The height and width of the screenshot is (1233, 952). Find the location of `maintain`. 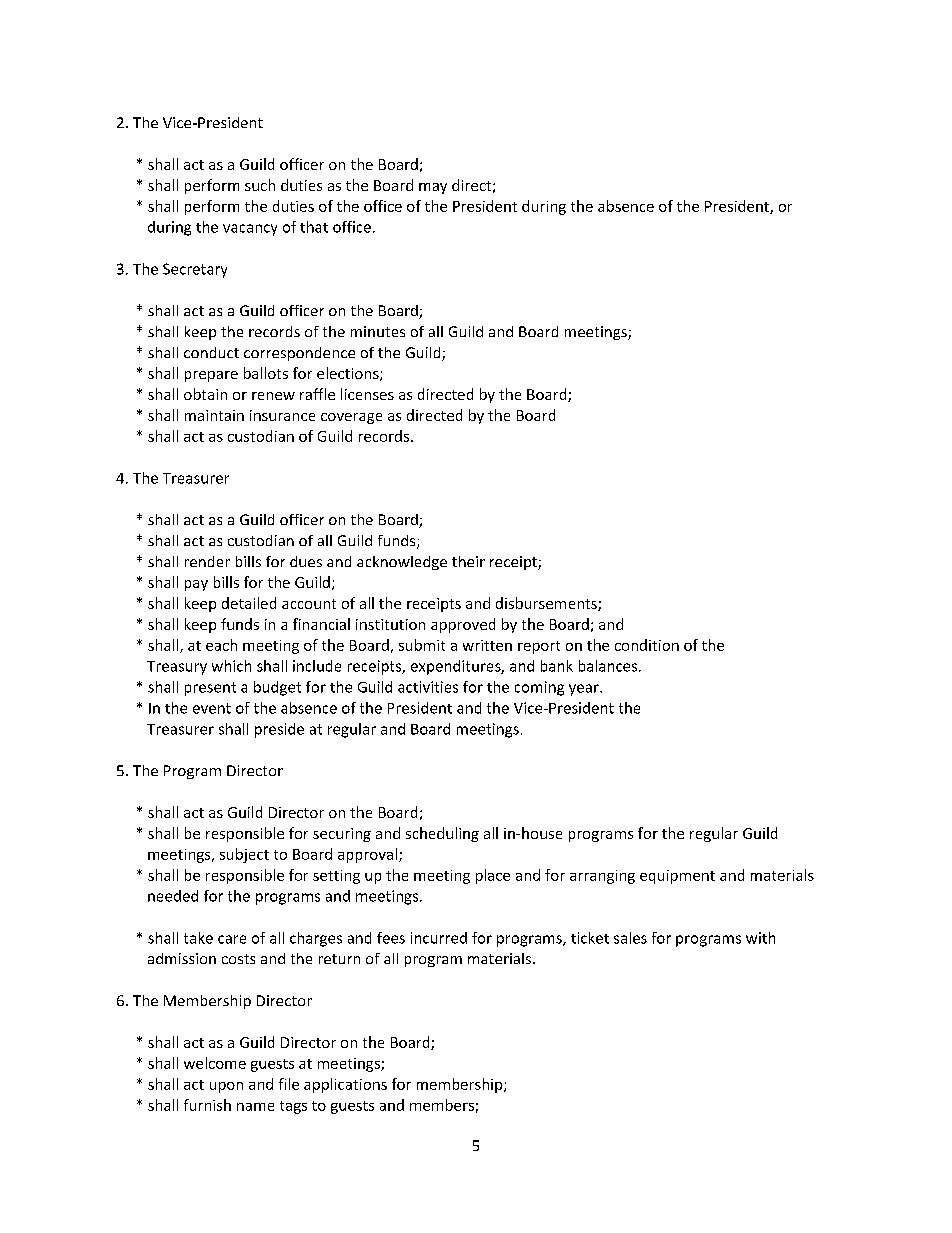

maintain is located at coordinates (214, 415).
